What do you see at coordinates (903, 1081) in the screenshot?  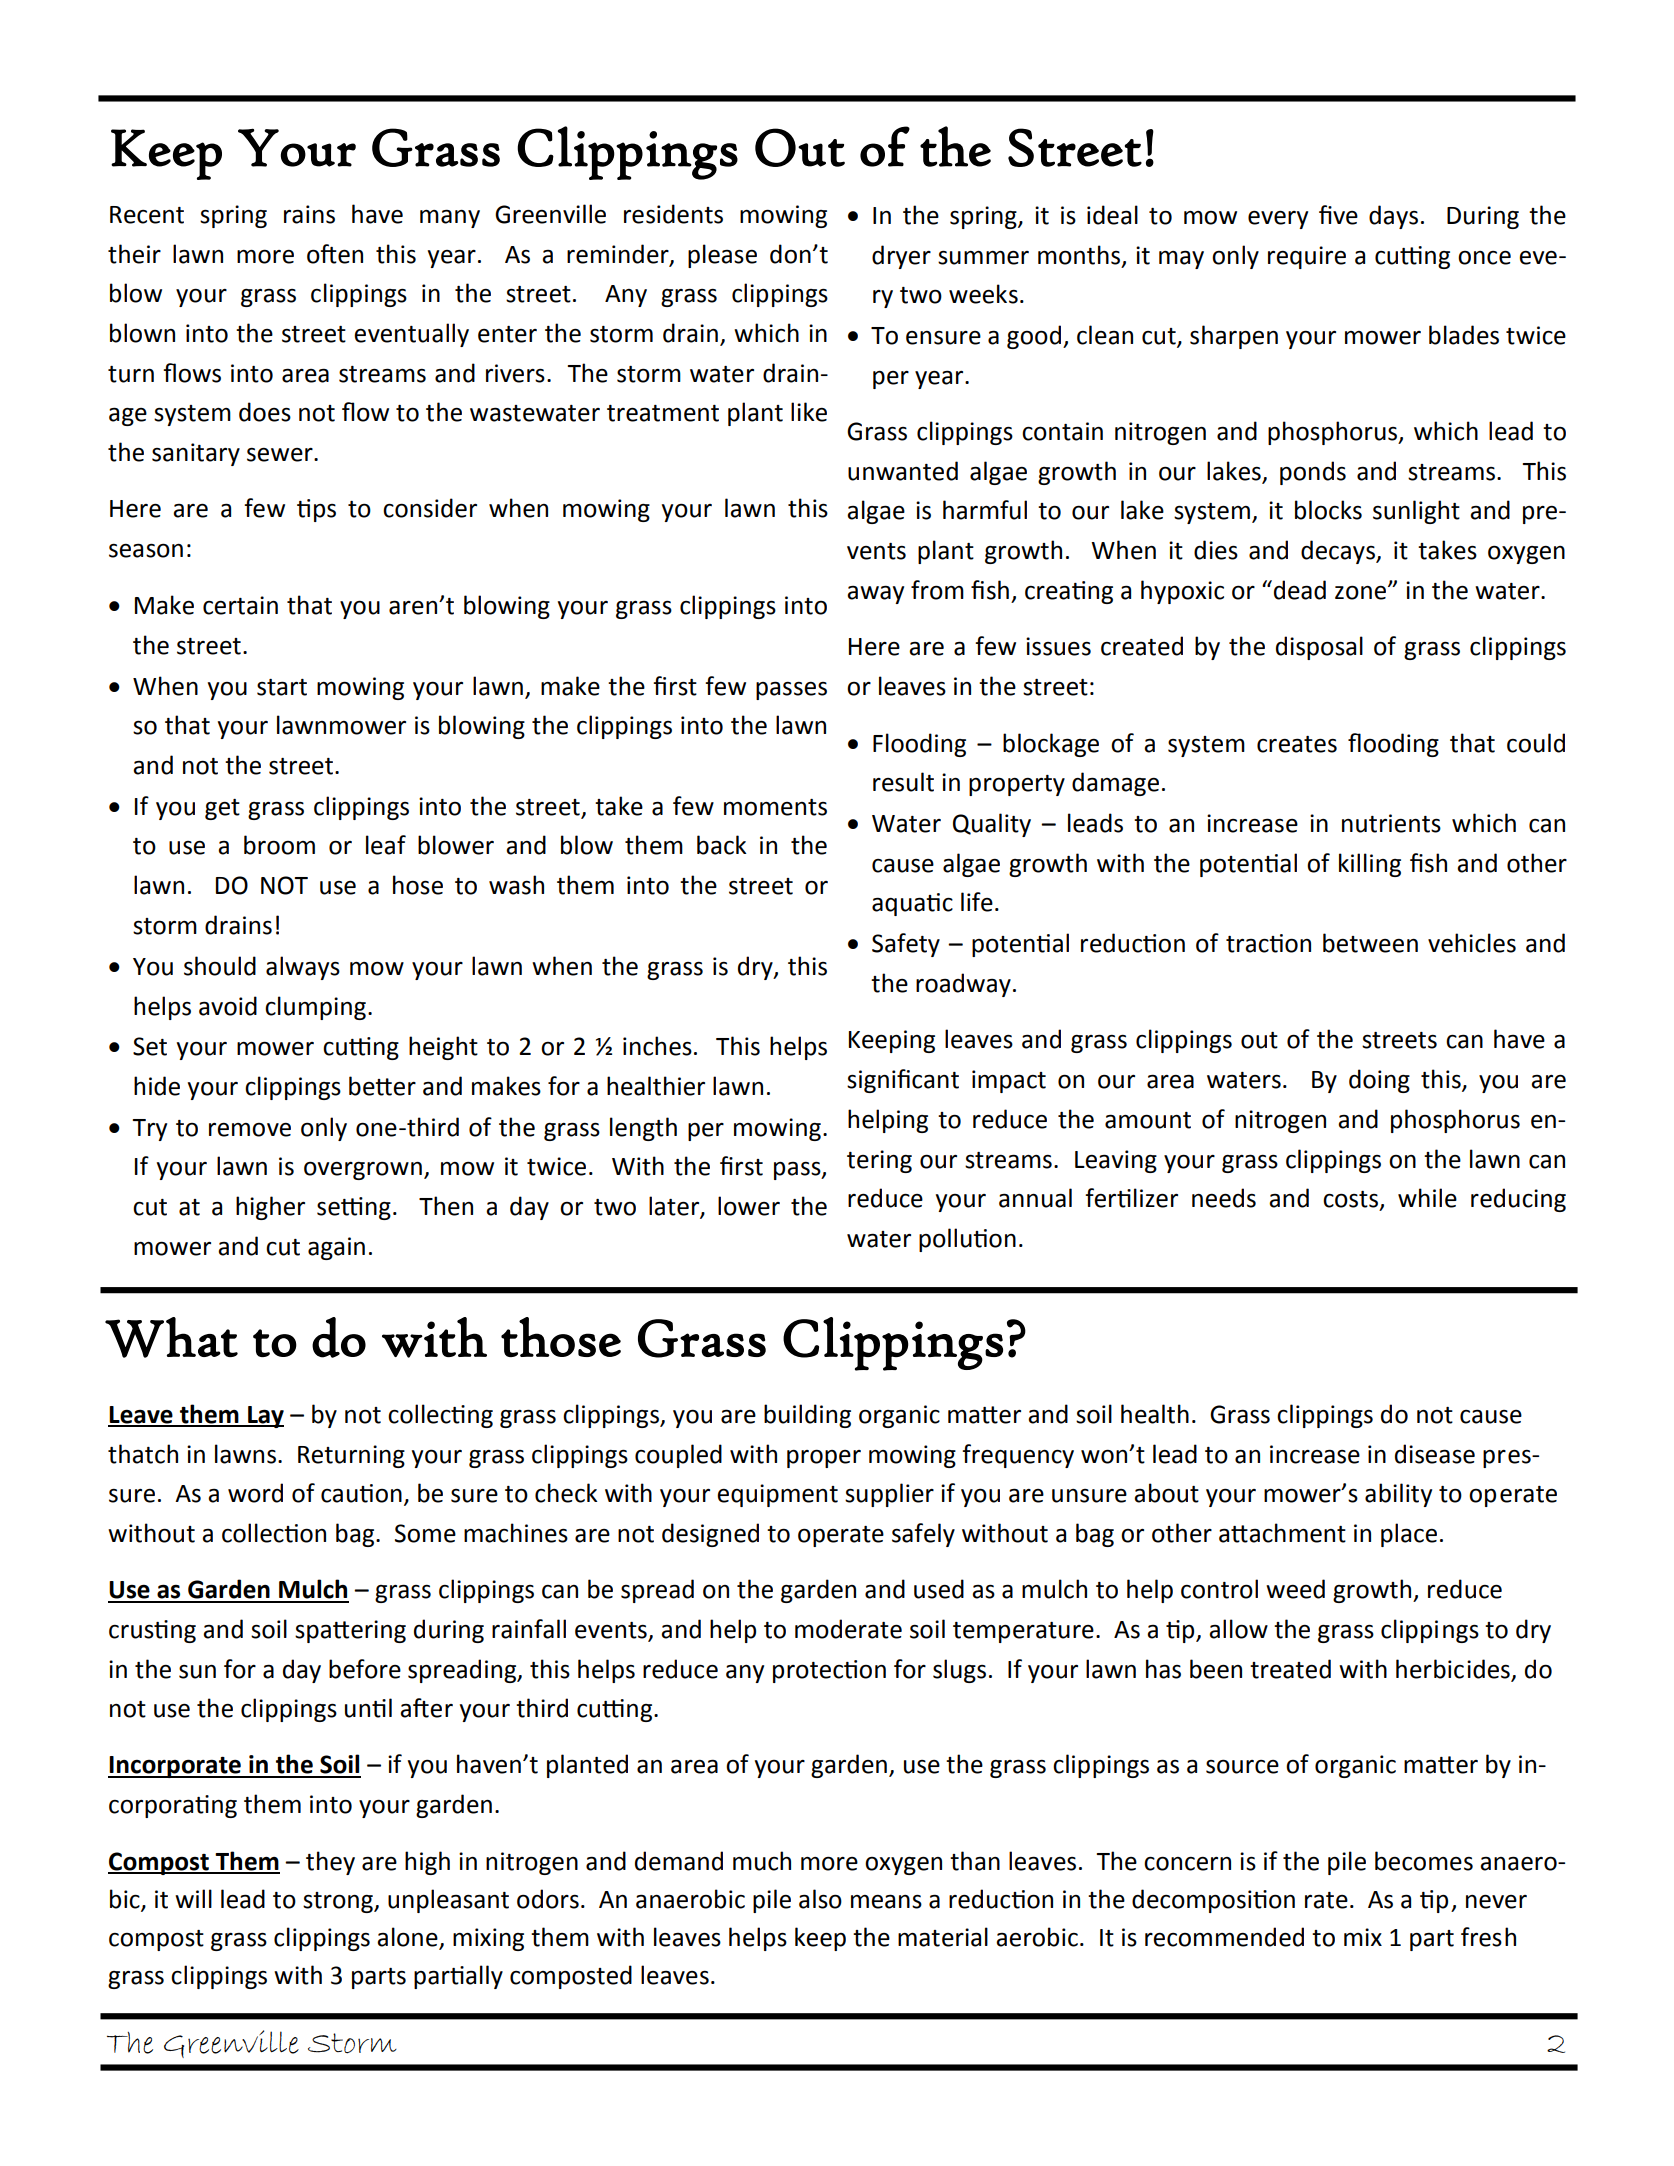 I see `significant` at bounding box center [903, 1081].
